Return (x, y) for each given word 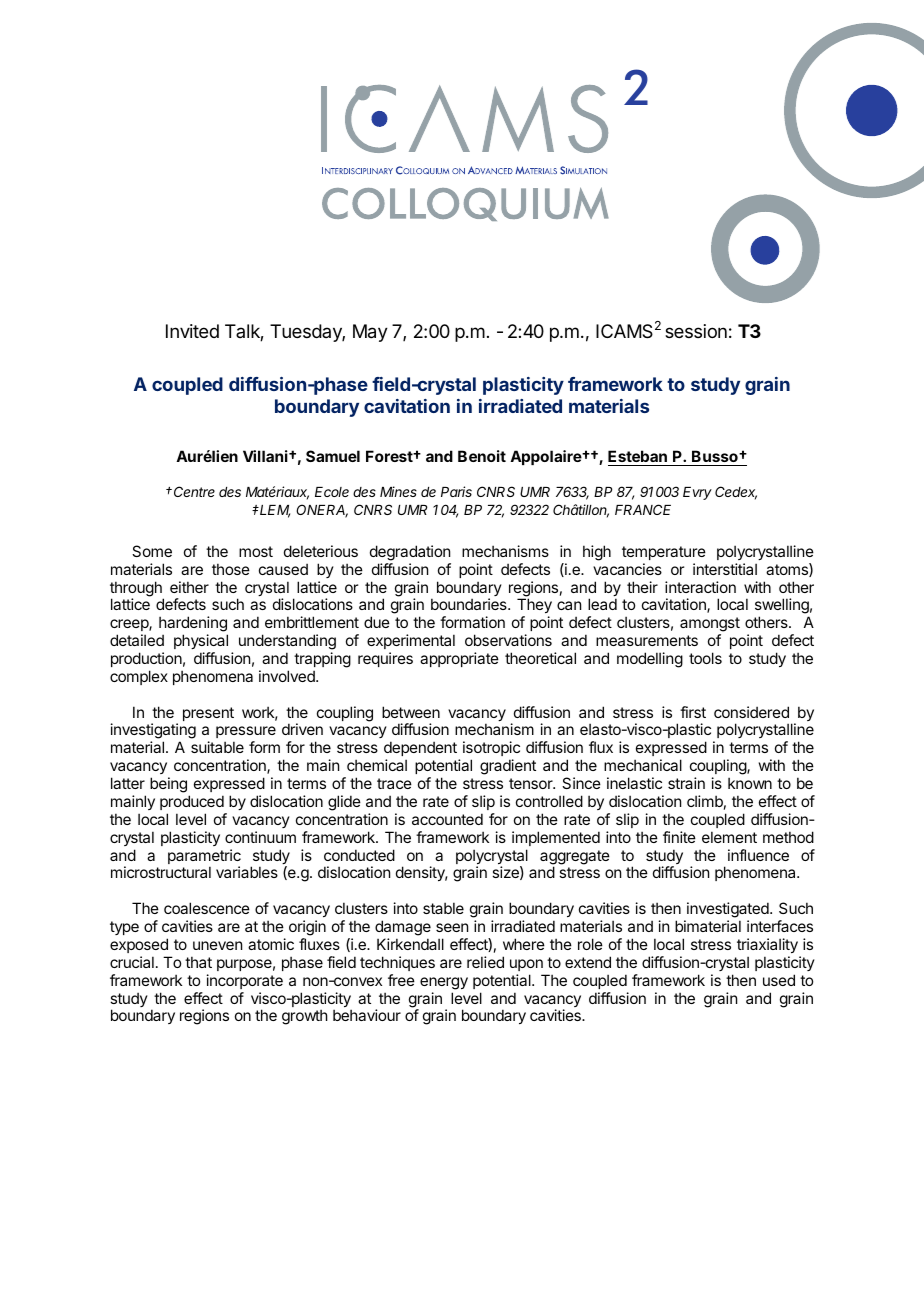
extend (588, 962)
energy (444, 983)
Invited (192, 331)
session (696, 331)
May (370, 333)
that (198, 962)
